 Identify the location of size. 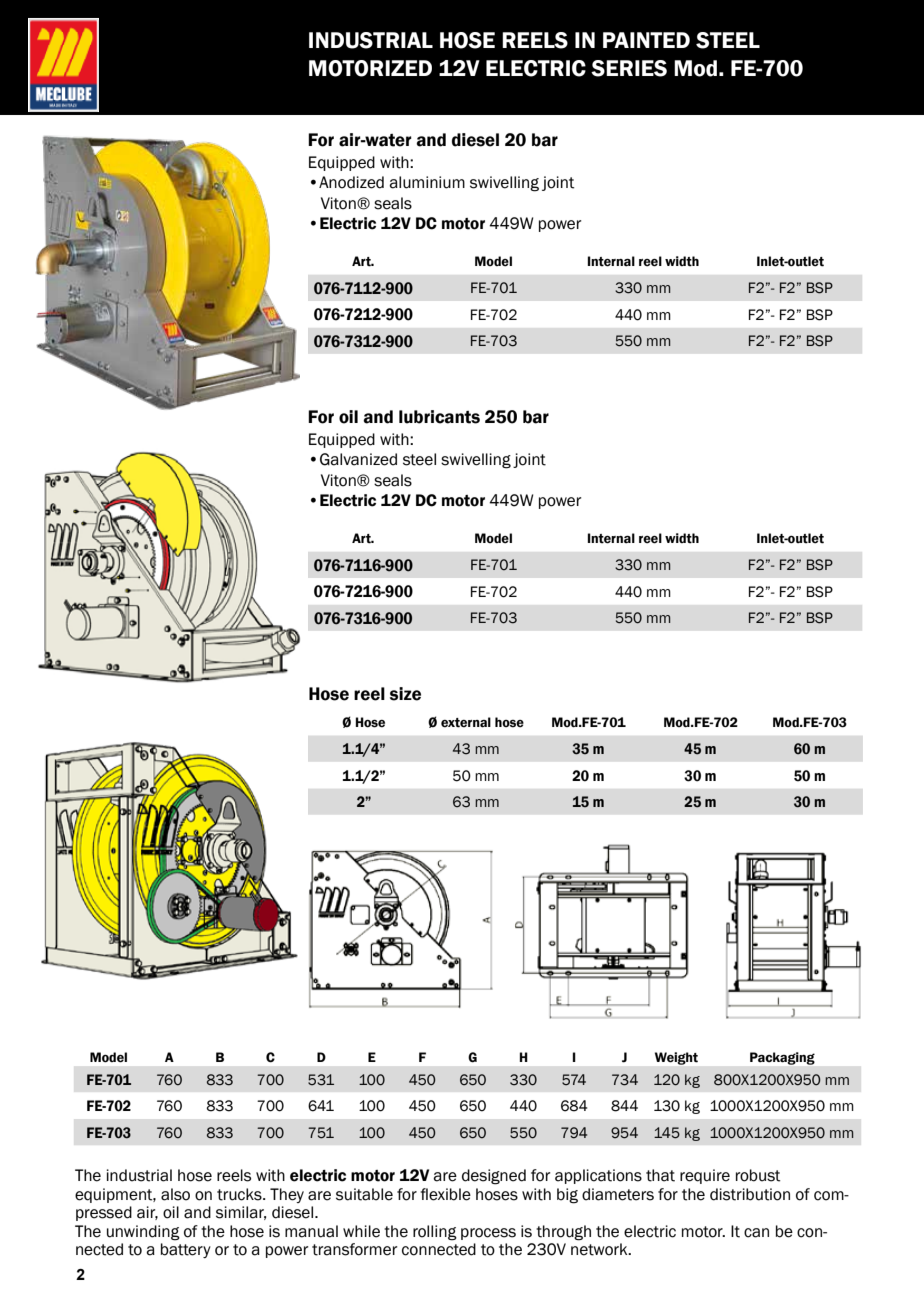
(405, 694).
